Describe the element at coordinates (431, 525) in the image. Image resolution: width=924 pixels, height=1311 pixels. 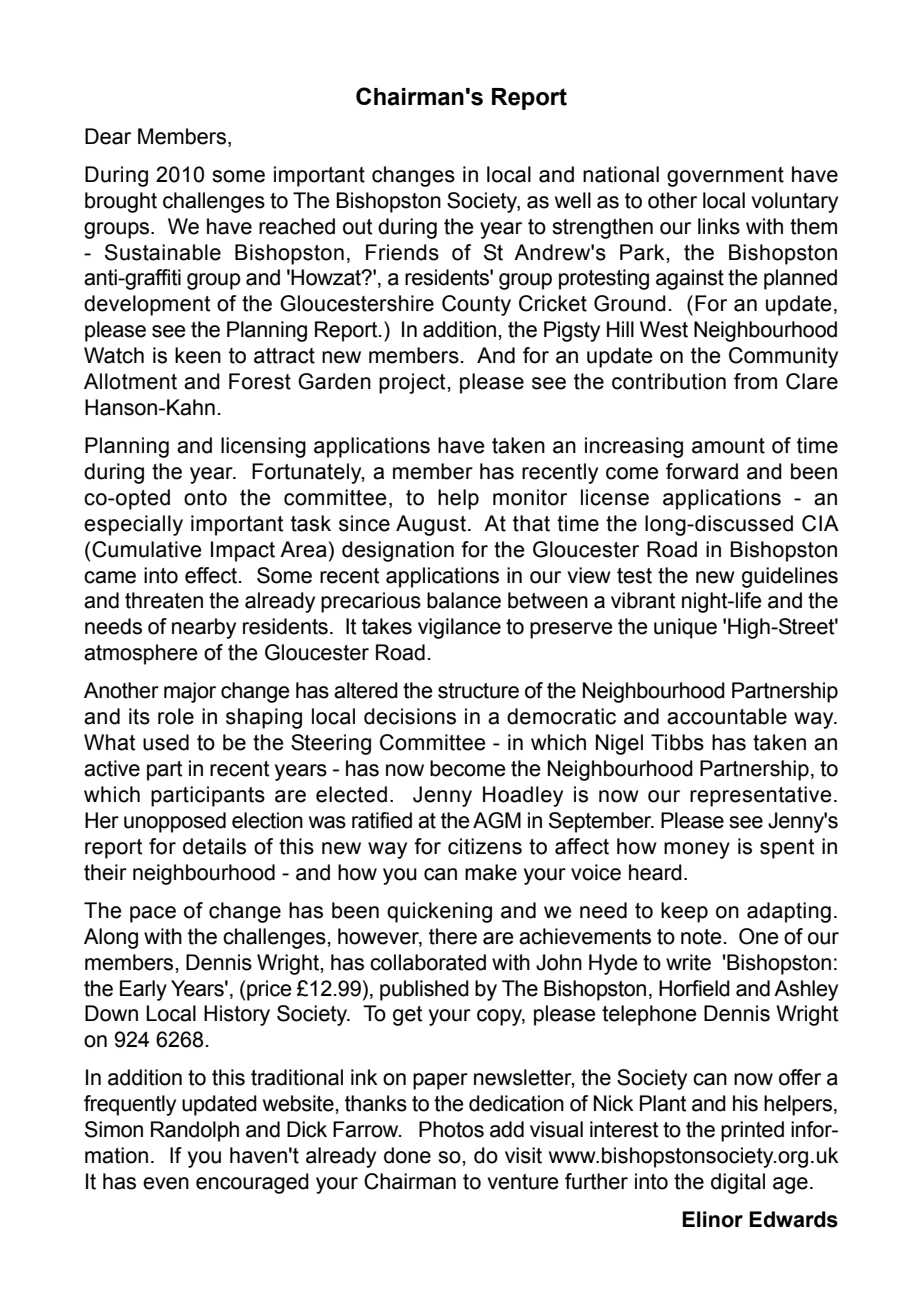
I see `August` at that location.
